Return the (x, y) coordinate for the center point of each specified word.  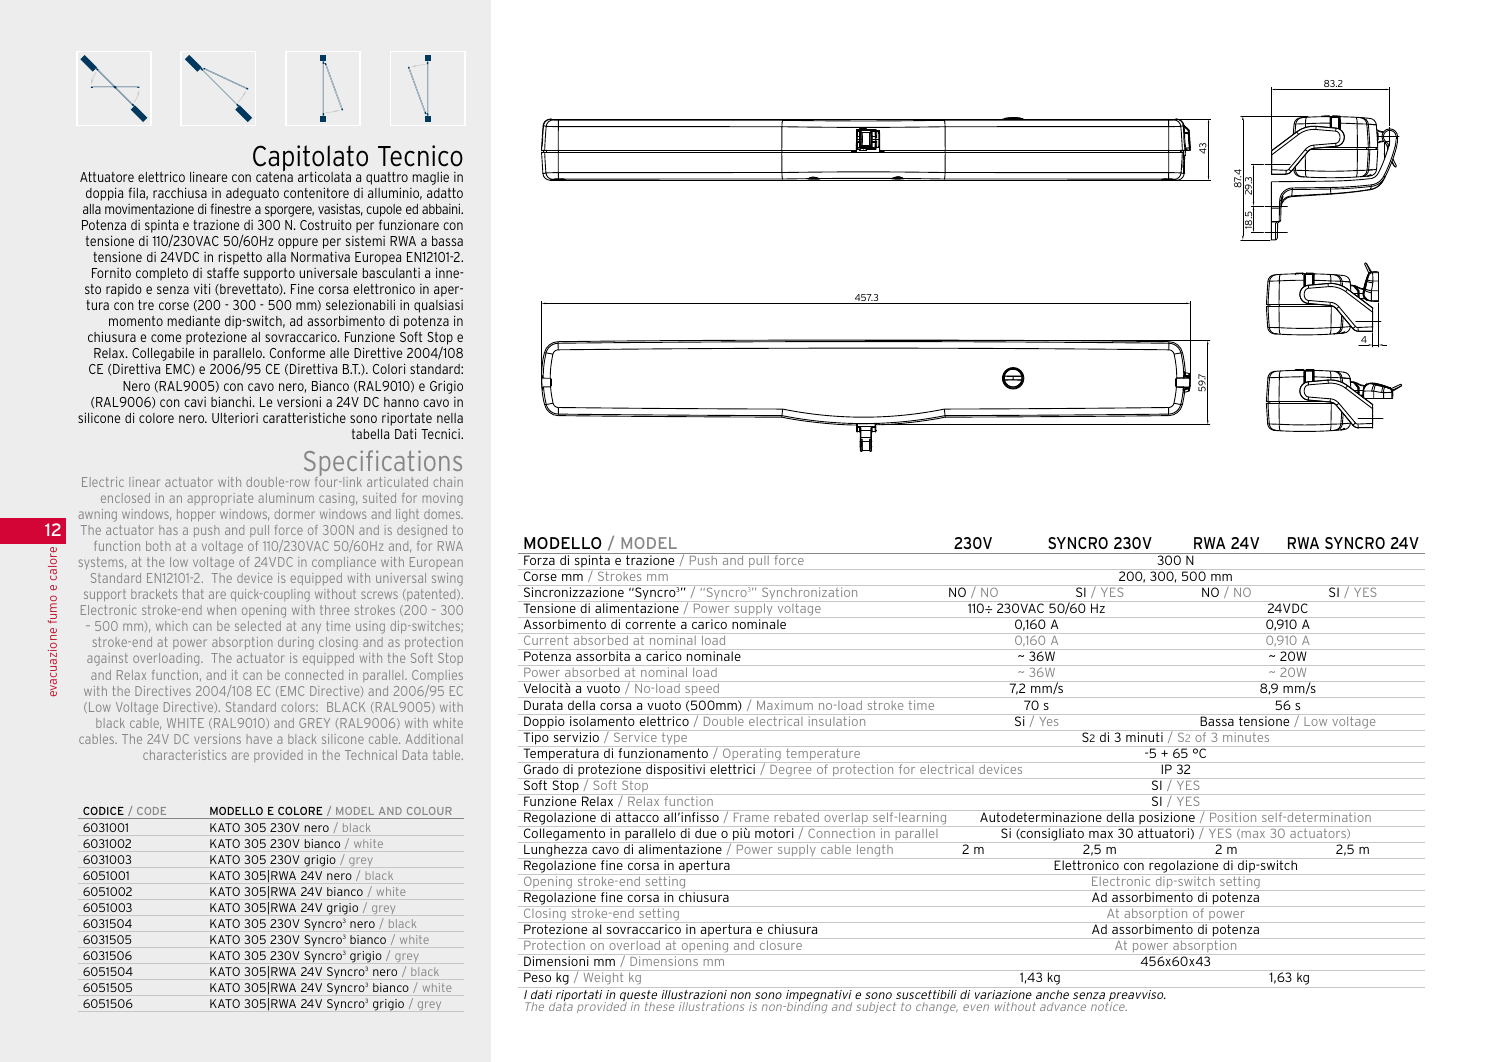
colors (299, 707)
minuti (1144, 736)
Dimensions (664, 961)
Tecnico (420, 156)
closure (781, 945)
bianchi (232, 401)
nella (450, 418)
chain (448, 482)
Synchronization (810, 593)
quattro (387, 178)
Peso (537, 977)
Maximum (785, 705)
